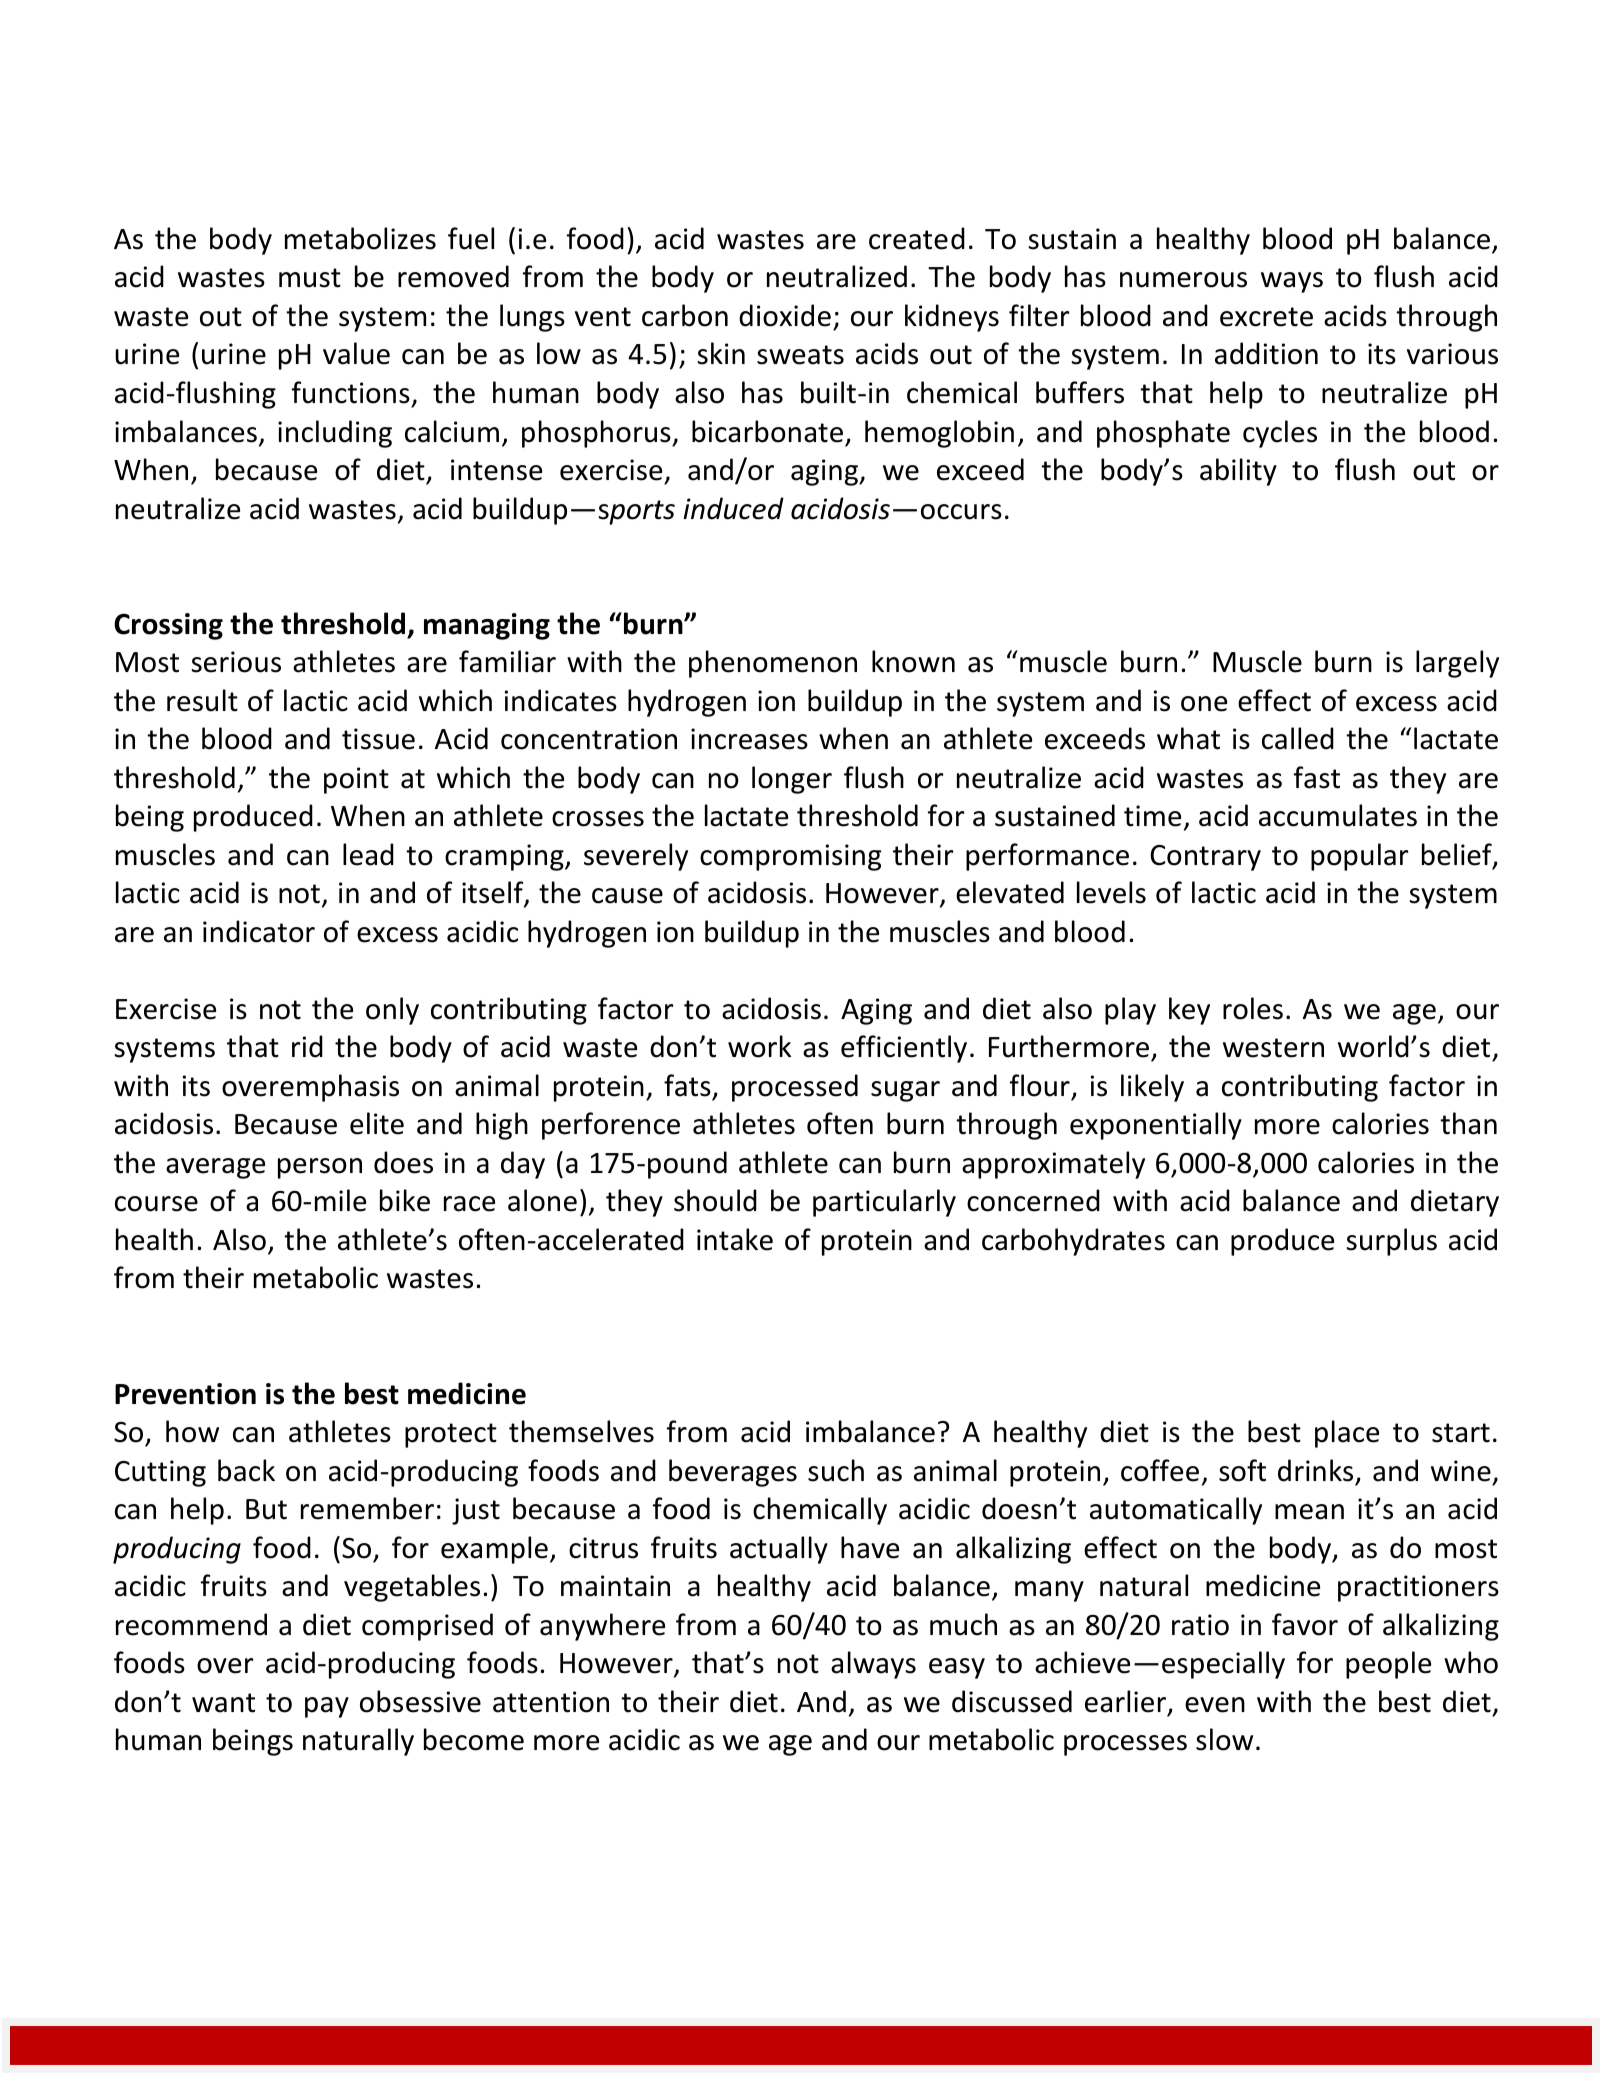 This document has height=2081, width=1608. Describe the element at coordinates (1298, 738) in the document. I see `called` at that location.
